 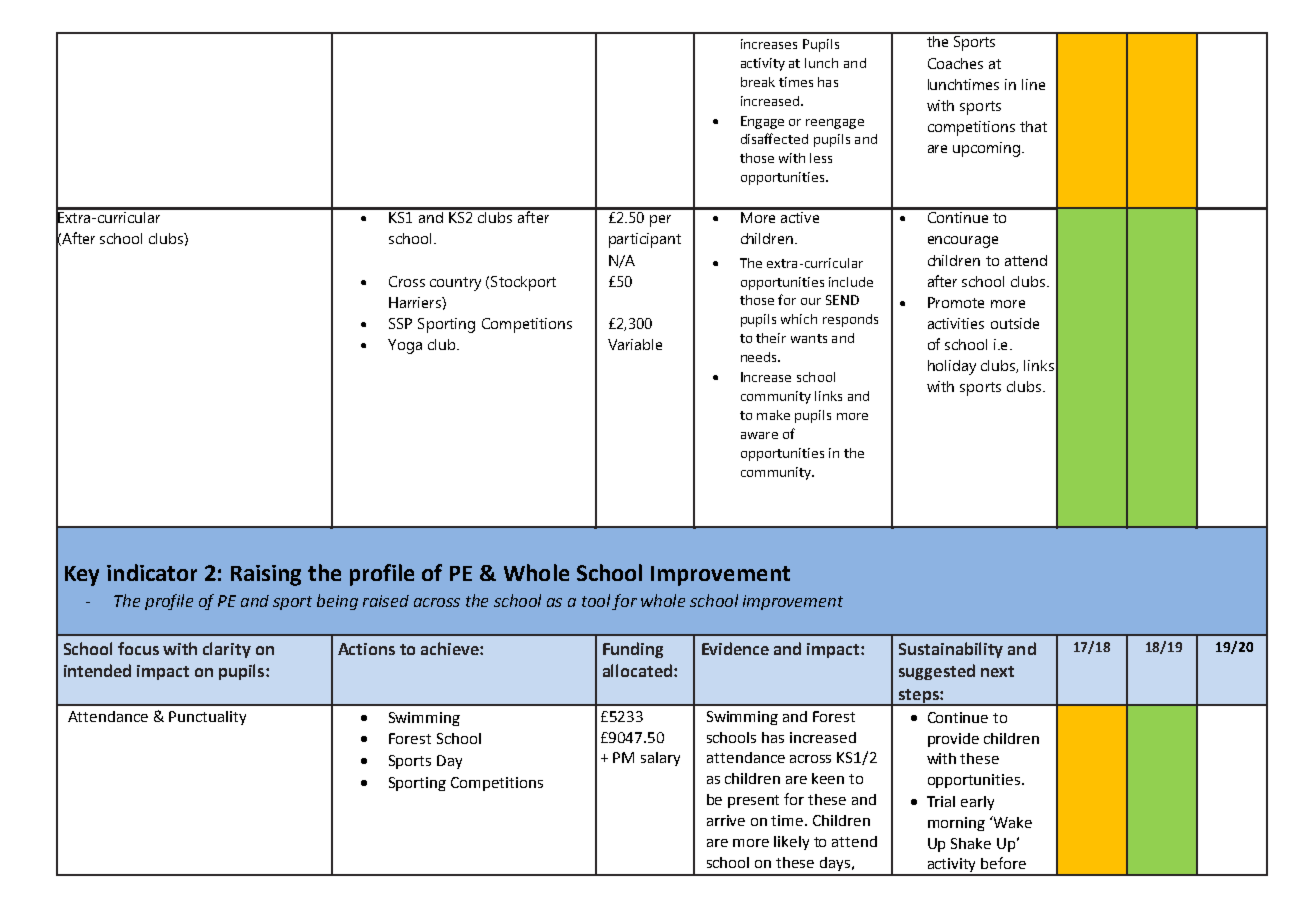 I want to click on indicator, so click(x=152, y=572).
